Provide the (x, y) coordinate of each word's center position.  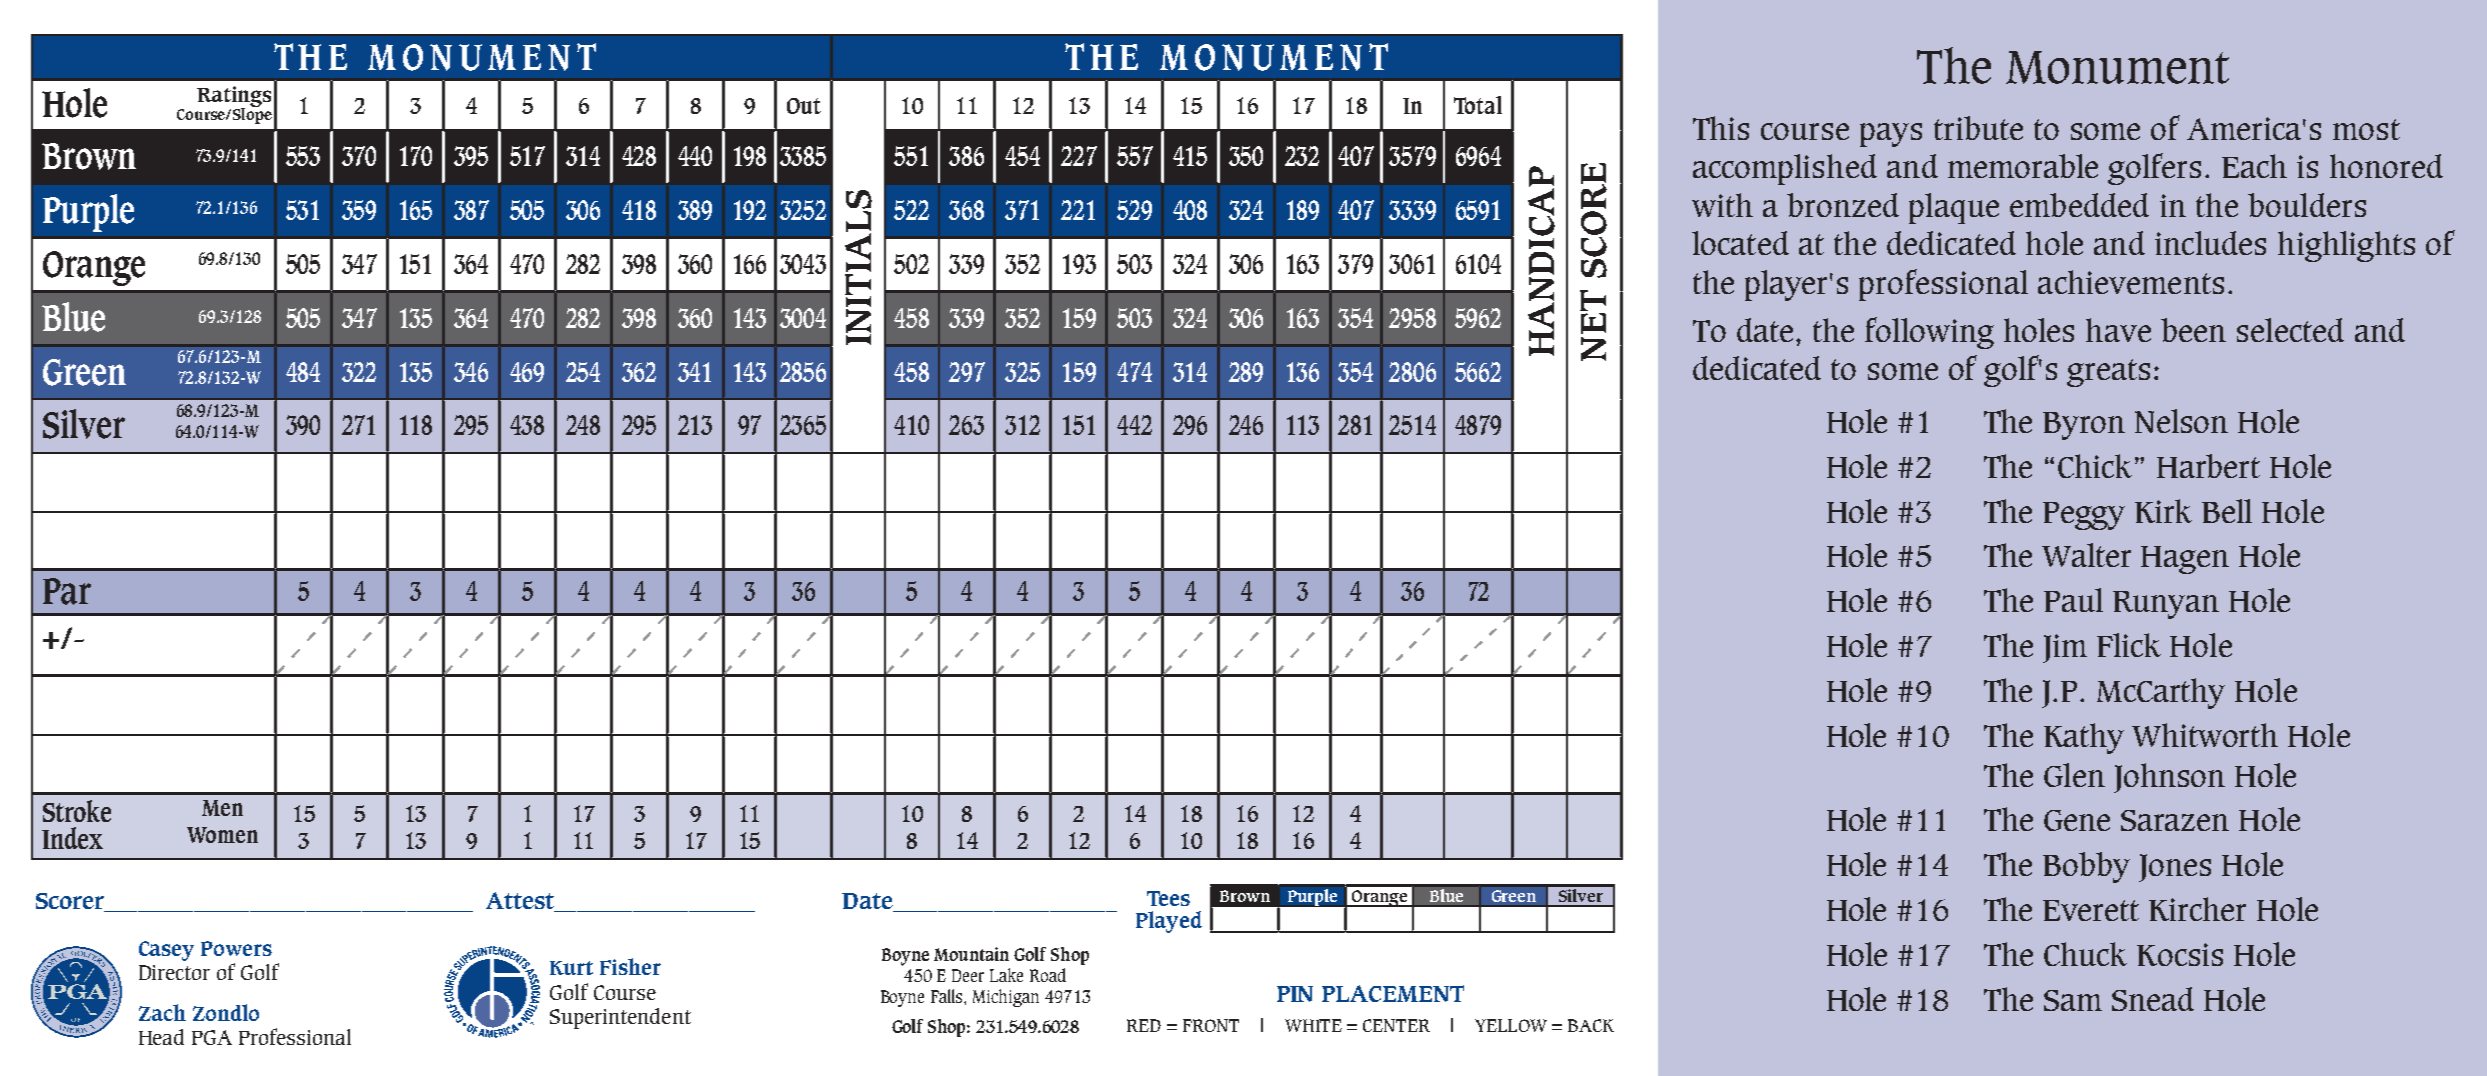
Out (804, 106)
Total (1478, 105)
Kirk (2163, 511)
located (1740, 243)
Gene (2077, 820)
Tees (1168, 898)
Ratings (234, 98)
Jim (2065, 648)
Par (67, 591)
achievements (2131, 282)
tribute (1978, 128)
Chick (2097, 466)
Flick (2129, 645)
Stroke (77, 811)
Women (222, 835)
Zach (162, 1012)
